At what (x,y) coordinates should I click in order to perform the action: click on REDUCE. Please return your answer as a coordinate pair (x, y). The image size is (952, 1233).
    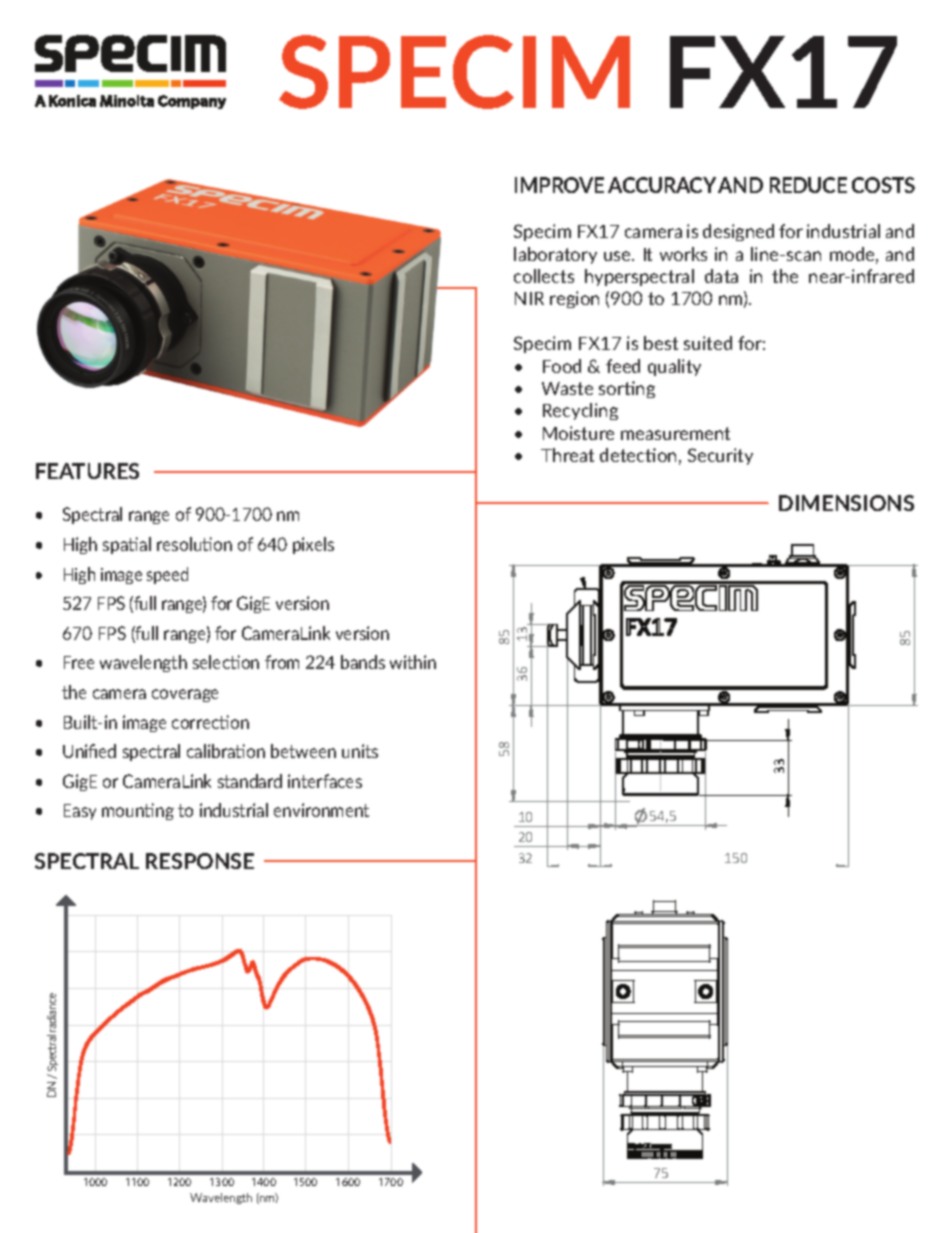
    Looking at the image, I should click on (808, 185).
